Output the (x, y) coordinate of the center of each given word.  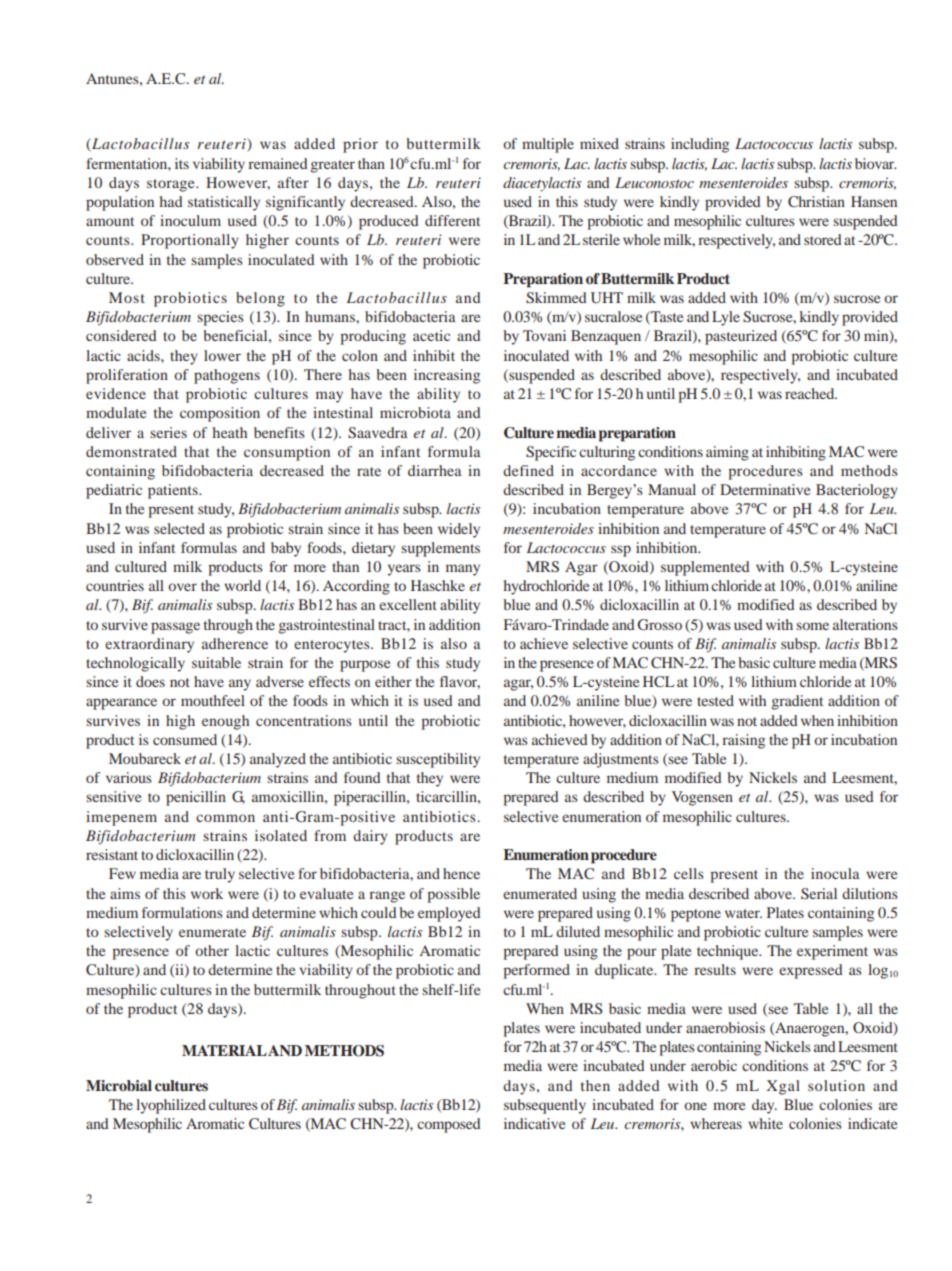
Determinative (765, 489)
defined (528, 470)
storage (172, 185)
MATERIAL (224, 1050)
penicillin (196, 798)
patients (174, 491)
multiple (548, 145)
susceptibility (438, 760)
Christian (816, 201)
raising (743, 741)
